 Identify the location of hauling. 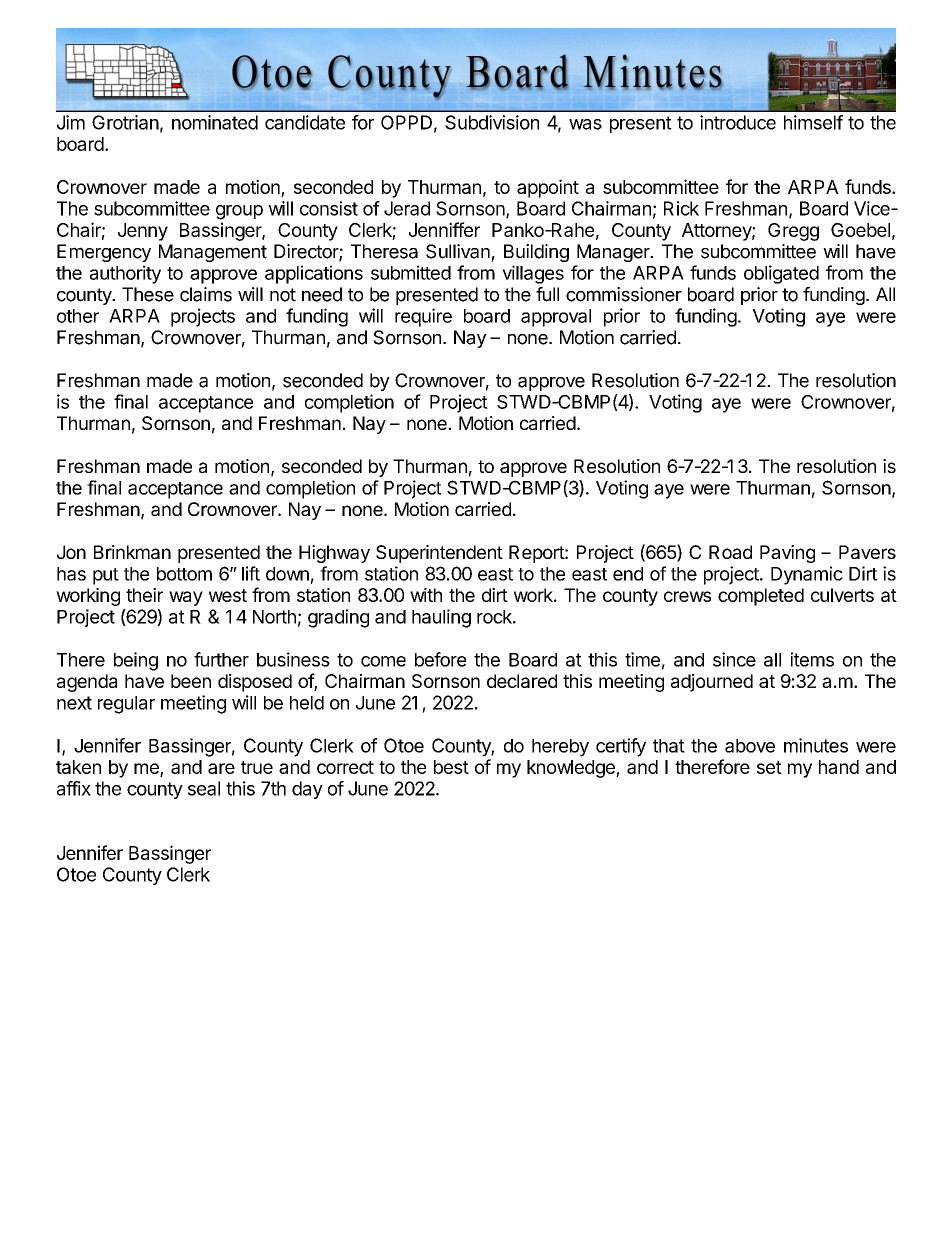
(441, 618).
